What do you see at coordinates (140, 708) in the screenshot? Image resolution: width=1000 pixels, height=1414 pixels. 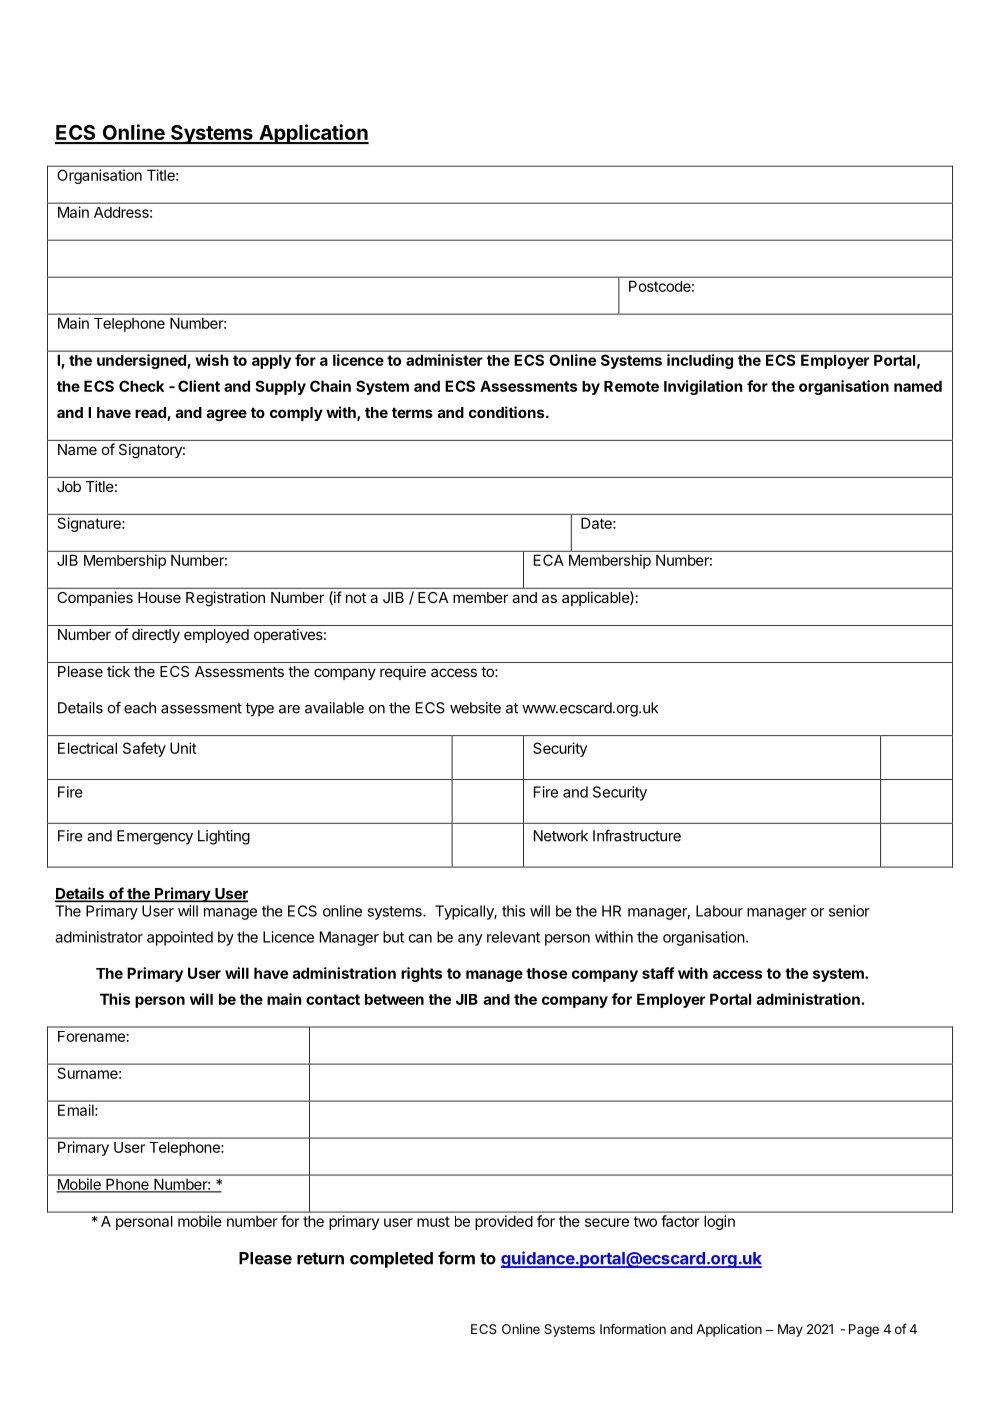 I see `each` at bounding box center [140, 708].
